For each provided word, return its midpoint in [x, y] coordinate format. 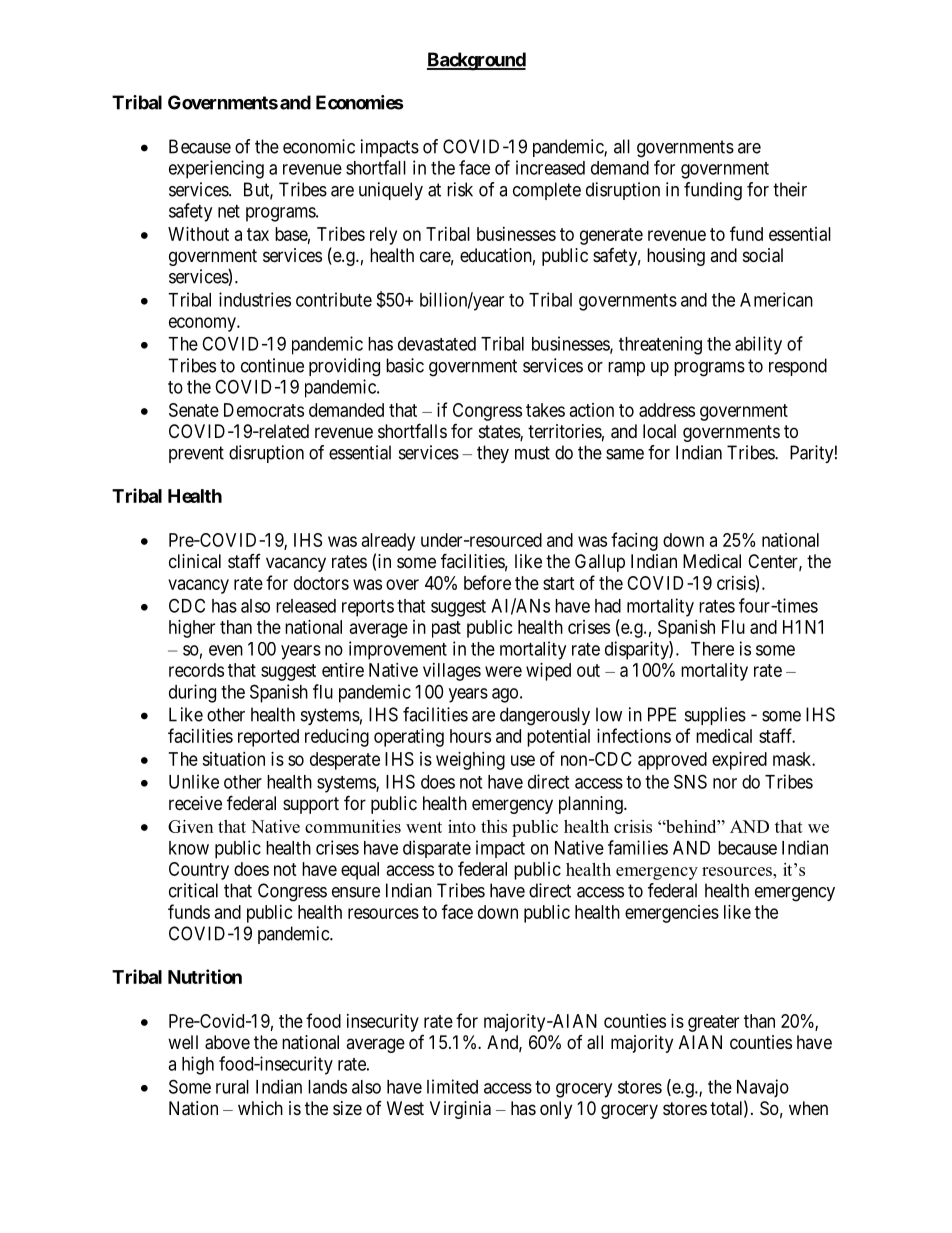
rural [232, 1087]
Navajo [763, 1088]
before [487, 582]
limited [452, 1086]
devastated [437, 344]
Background [476, 61]
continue [272, 365]
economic [319, 146]
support [311, 805]
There [712, 649]
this [494, 826]
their [790, 189]
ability [758, 345]
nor [725, 783]
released [306, 606]
